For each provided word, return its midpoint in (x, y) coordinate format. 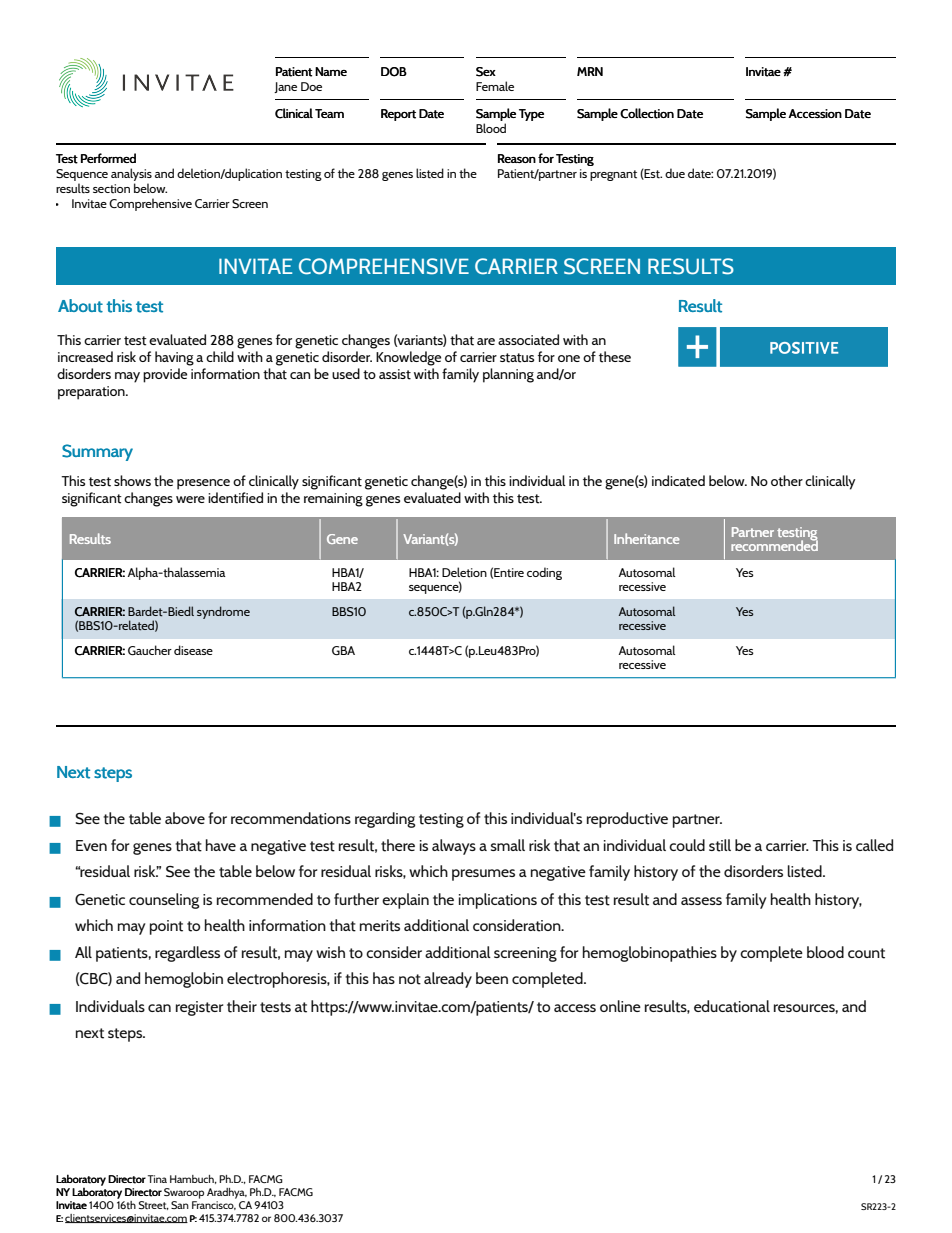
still (720, 845)
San (180, 1205)
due (675, 173)
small (508, 845)
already (448, 980)
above (185, 818)
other (787, 481)
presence (203, 484)
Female (495, 86)
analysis (131, 174)
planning (508, 375)
